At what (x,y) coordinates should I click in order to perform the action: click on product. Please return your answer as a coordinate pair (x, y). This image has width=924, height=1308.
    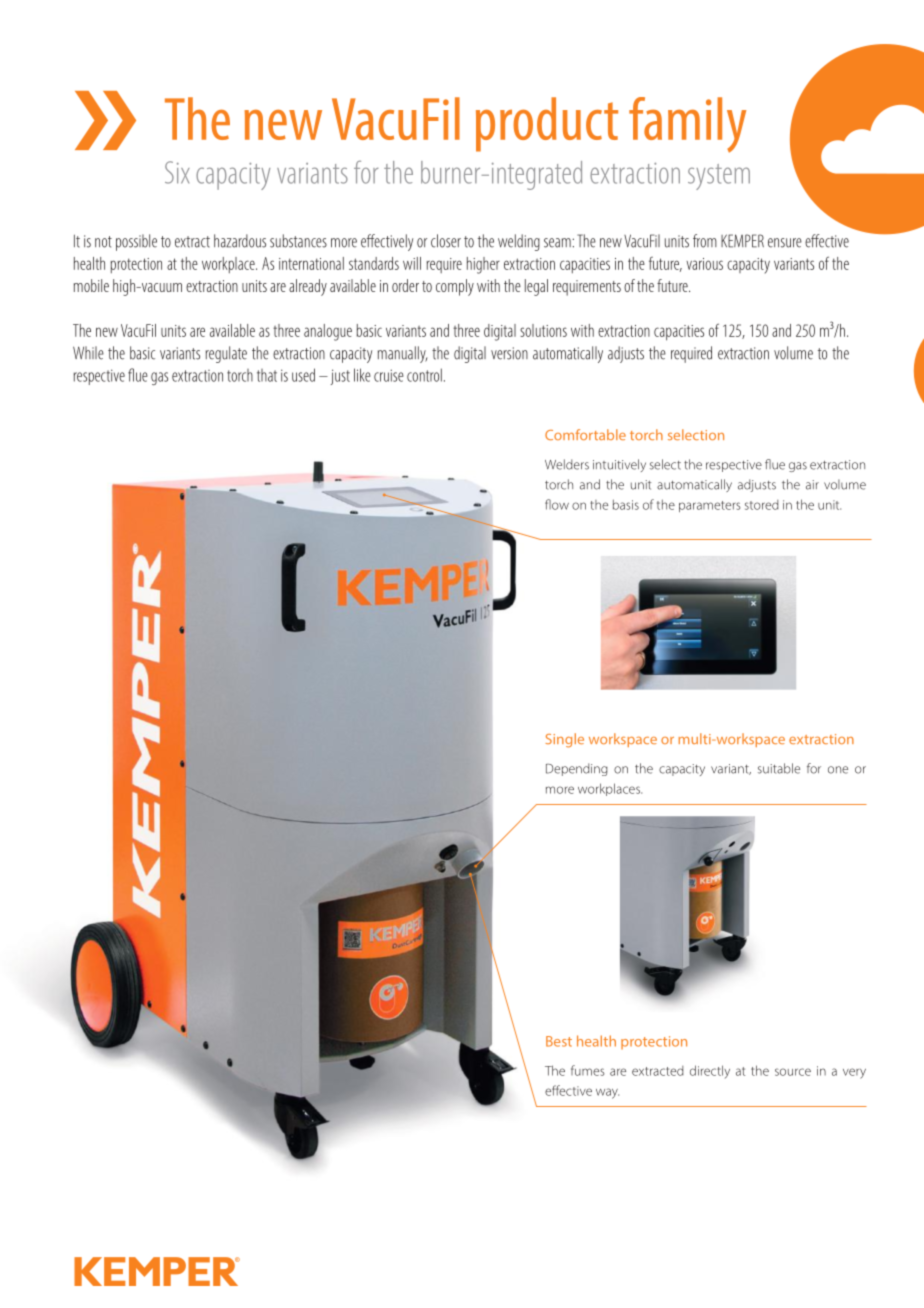
    Looking at the image, I should click on (547, 124).
